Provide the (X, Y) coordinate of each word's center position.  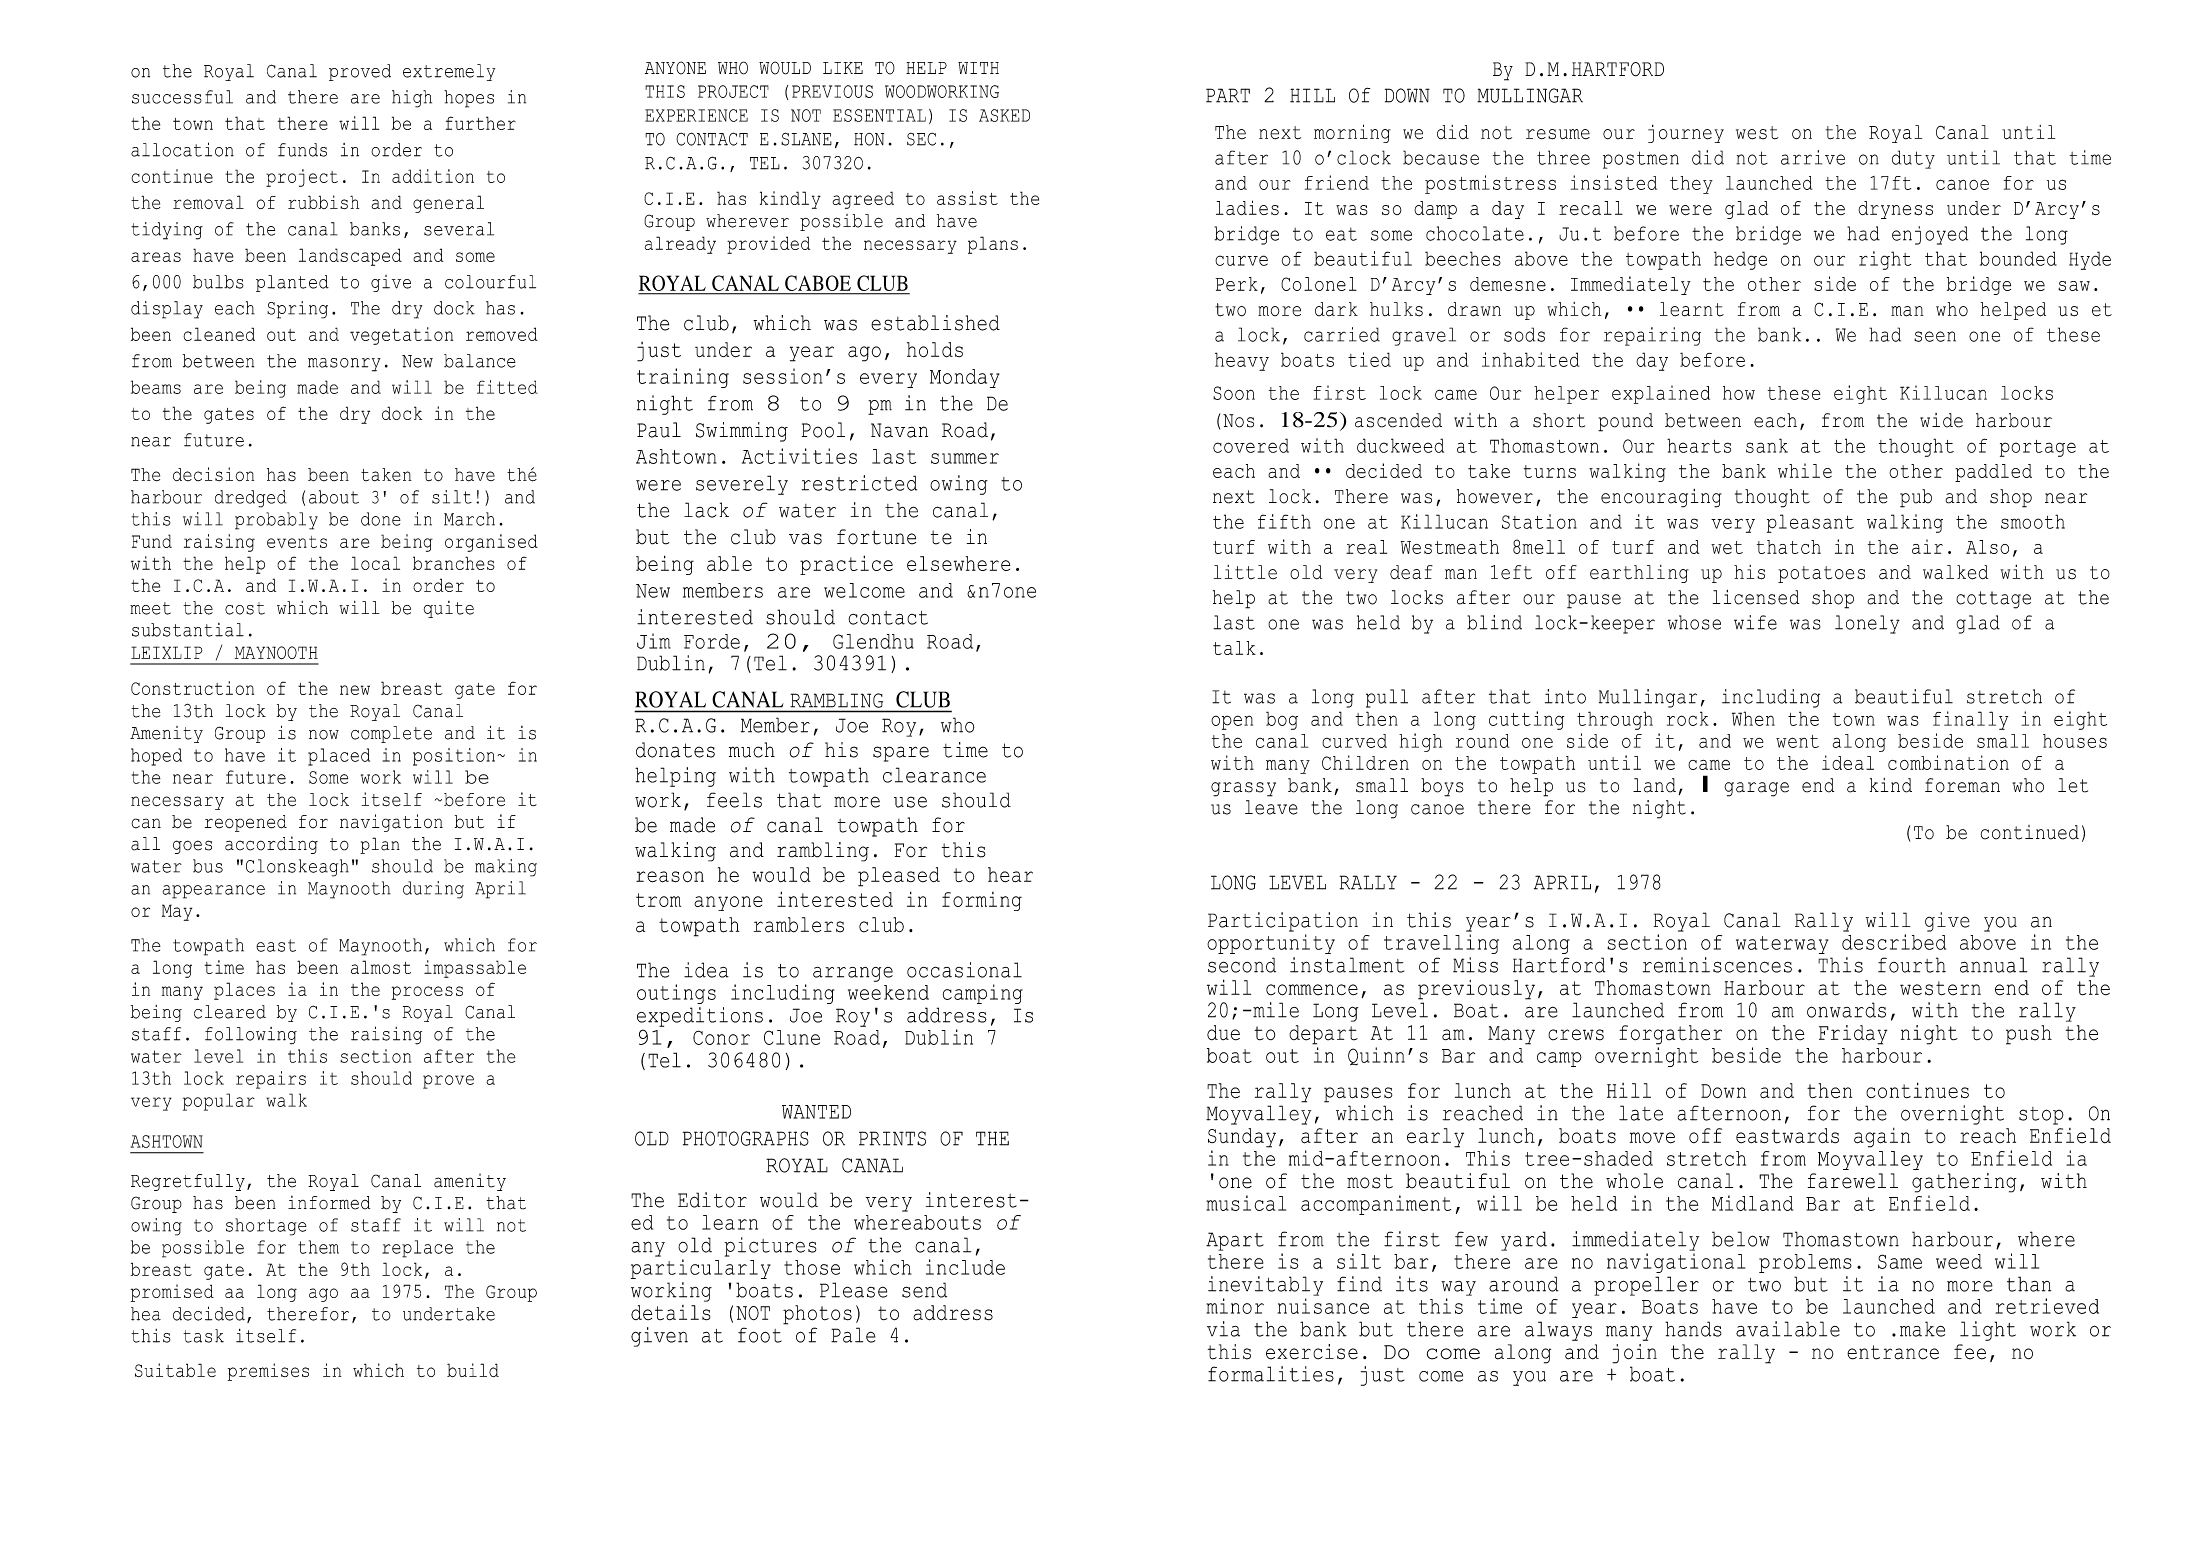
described (1894, 942)
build (473, 1370)
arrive (1813, 157)
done (381, 519)
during (433, 890)
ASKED (1004, 115)
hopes (469, 99)
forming (982, 901)
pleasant (1810, 523)
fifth (1284, 521)
